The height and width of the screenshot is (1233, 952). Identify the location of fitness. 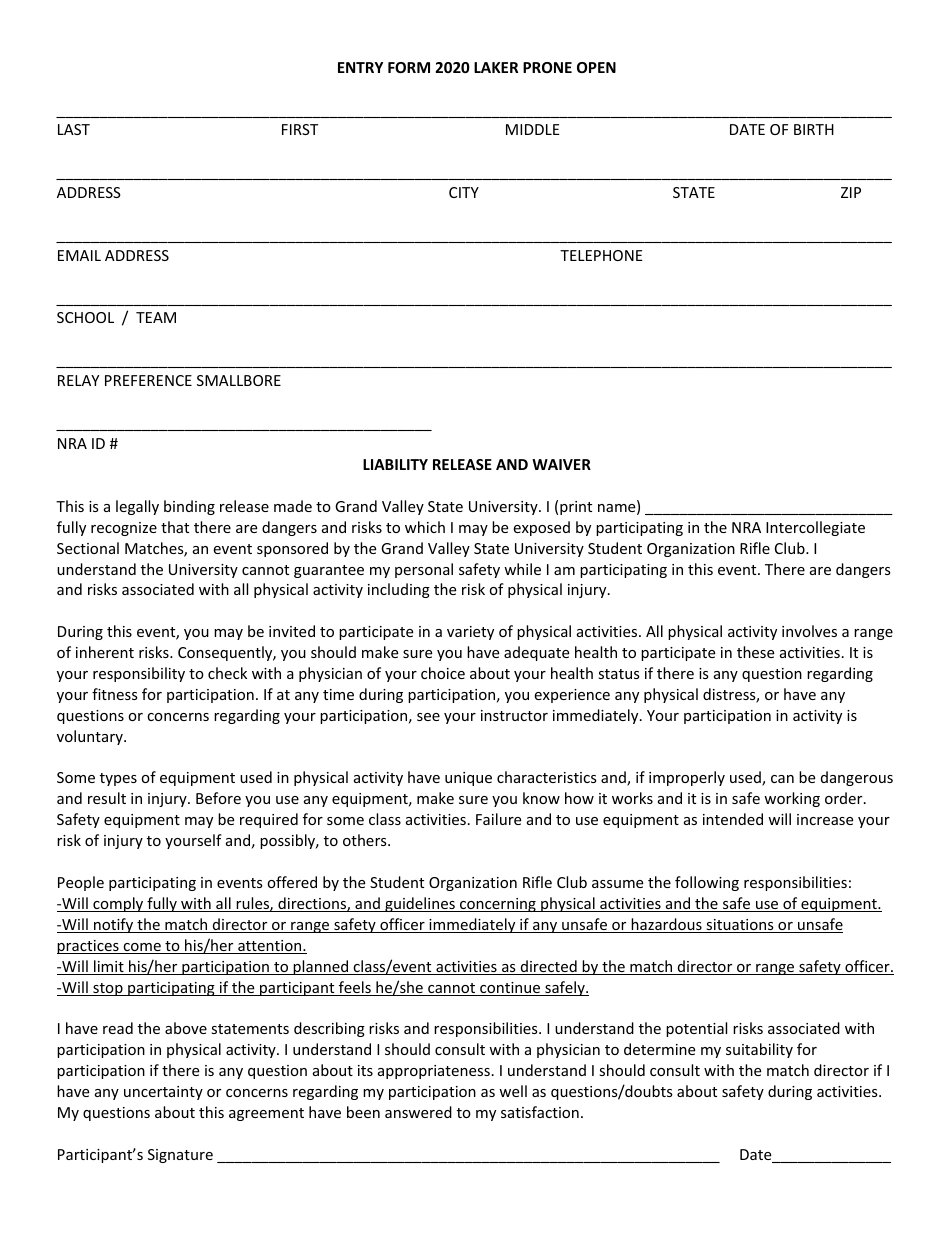
(115, 694).
